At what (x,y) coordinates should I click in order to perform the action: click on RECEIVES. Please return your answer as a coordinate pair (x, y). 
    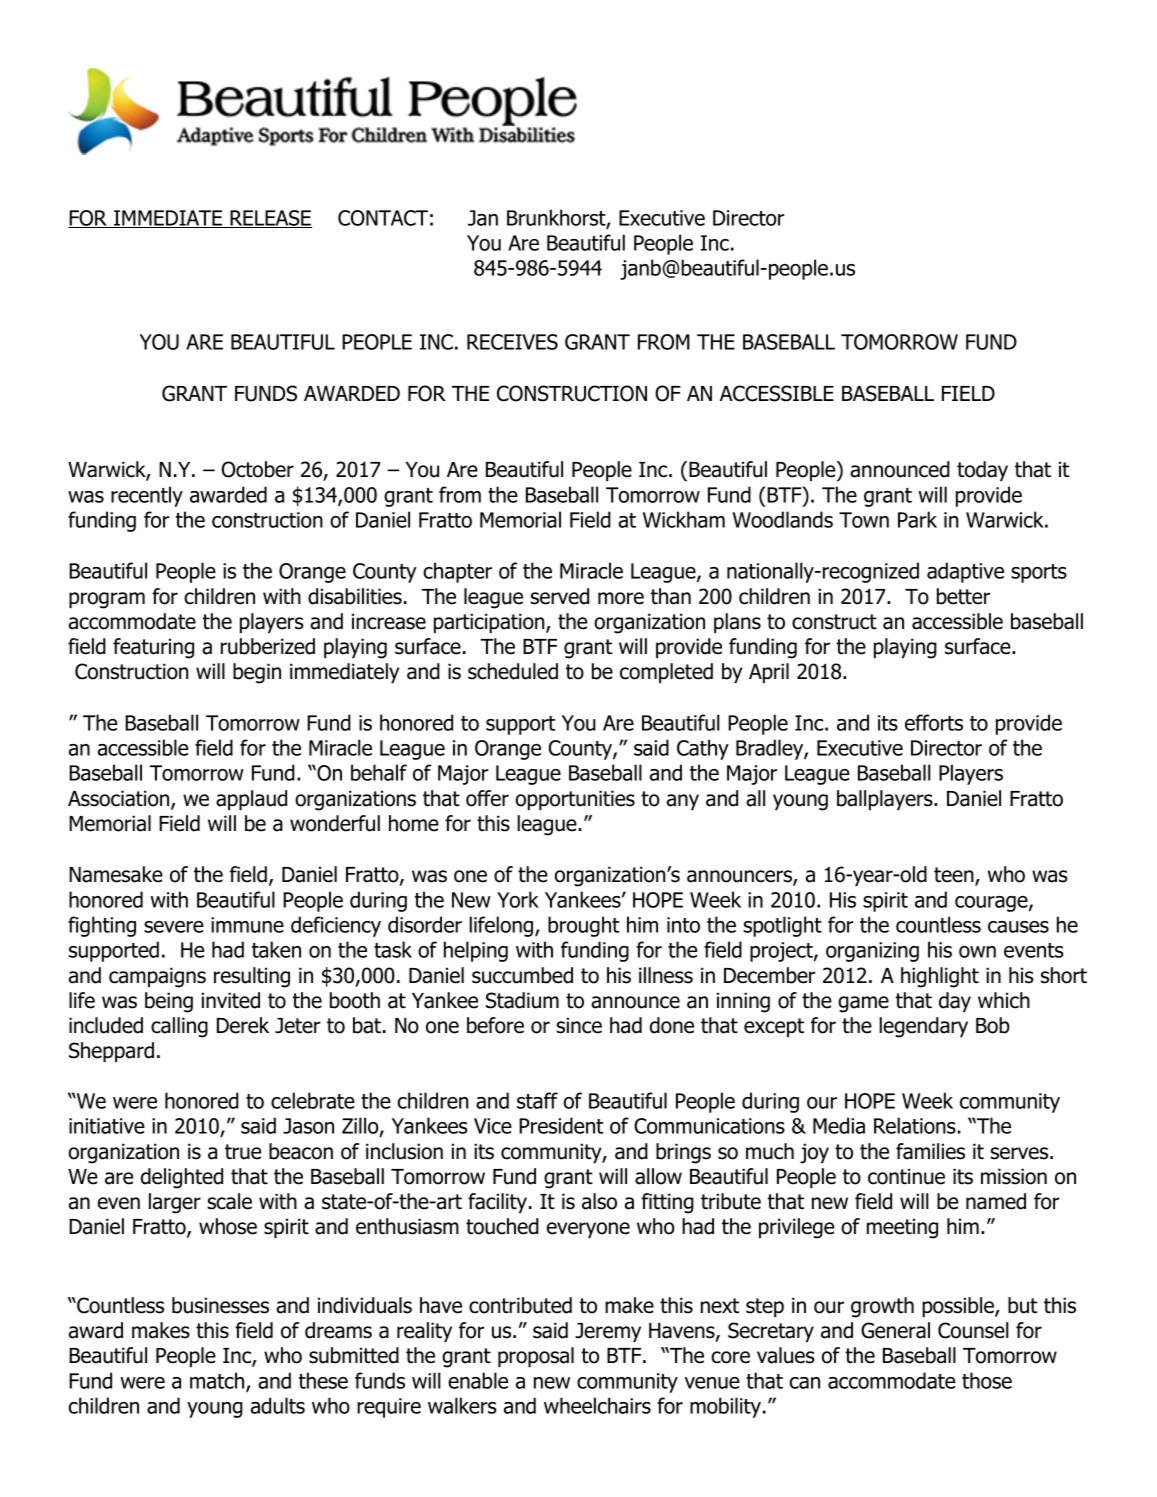
    Looking at the image, I should click on (512, 342).
